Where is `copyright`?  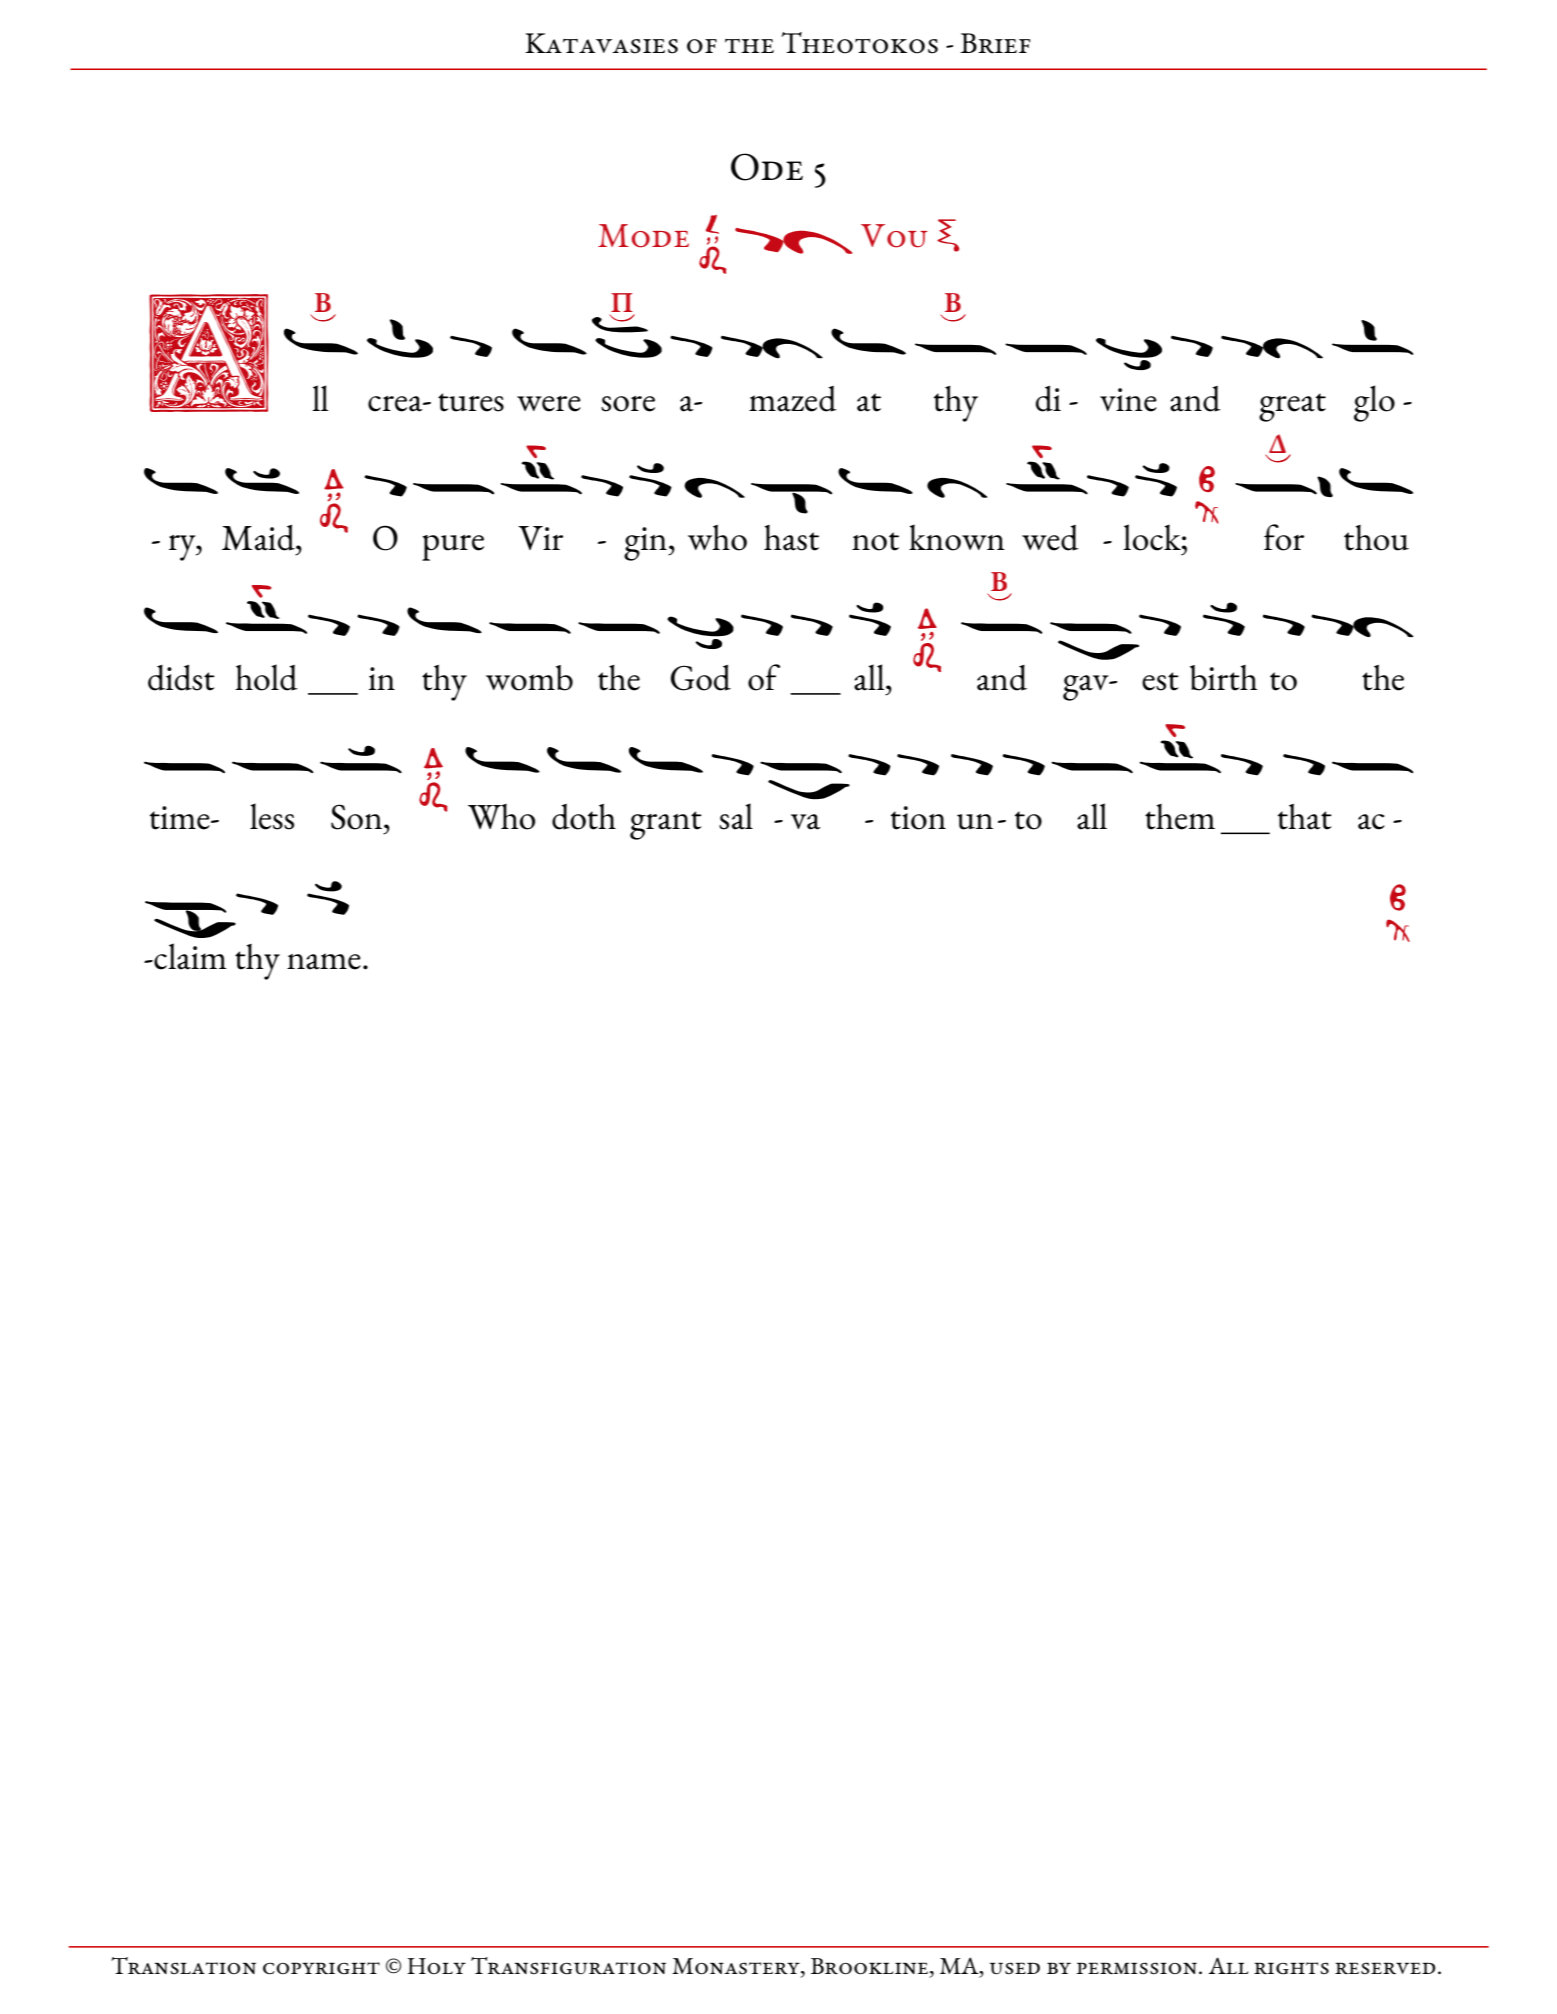
copyright is located at coordinates (321, 1968).
